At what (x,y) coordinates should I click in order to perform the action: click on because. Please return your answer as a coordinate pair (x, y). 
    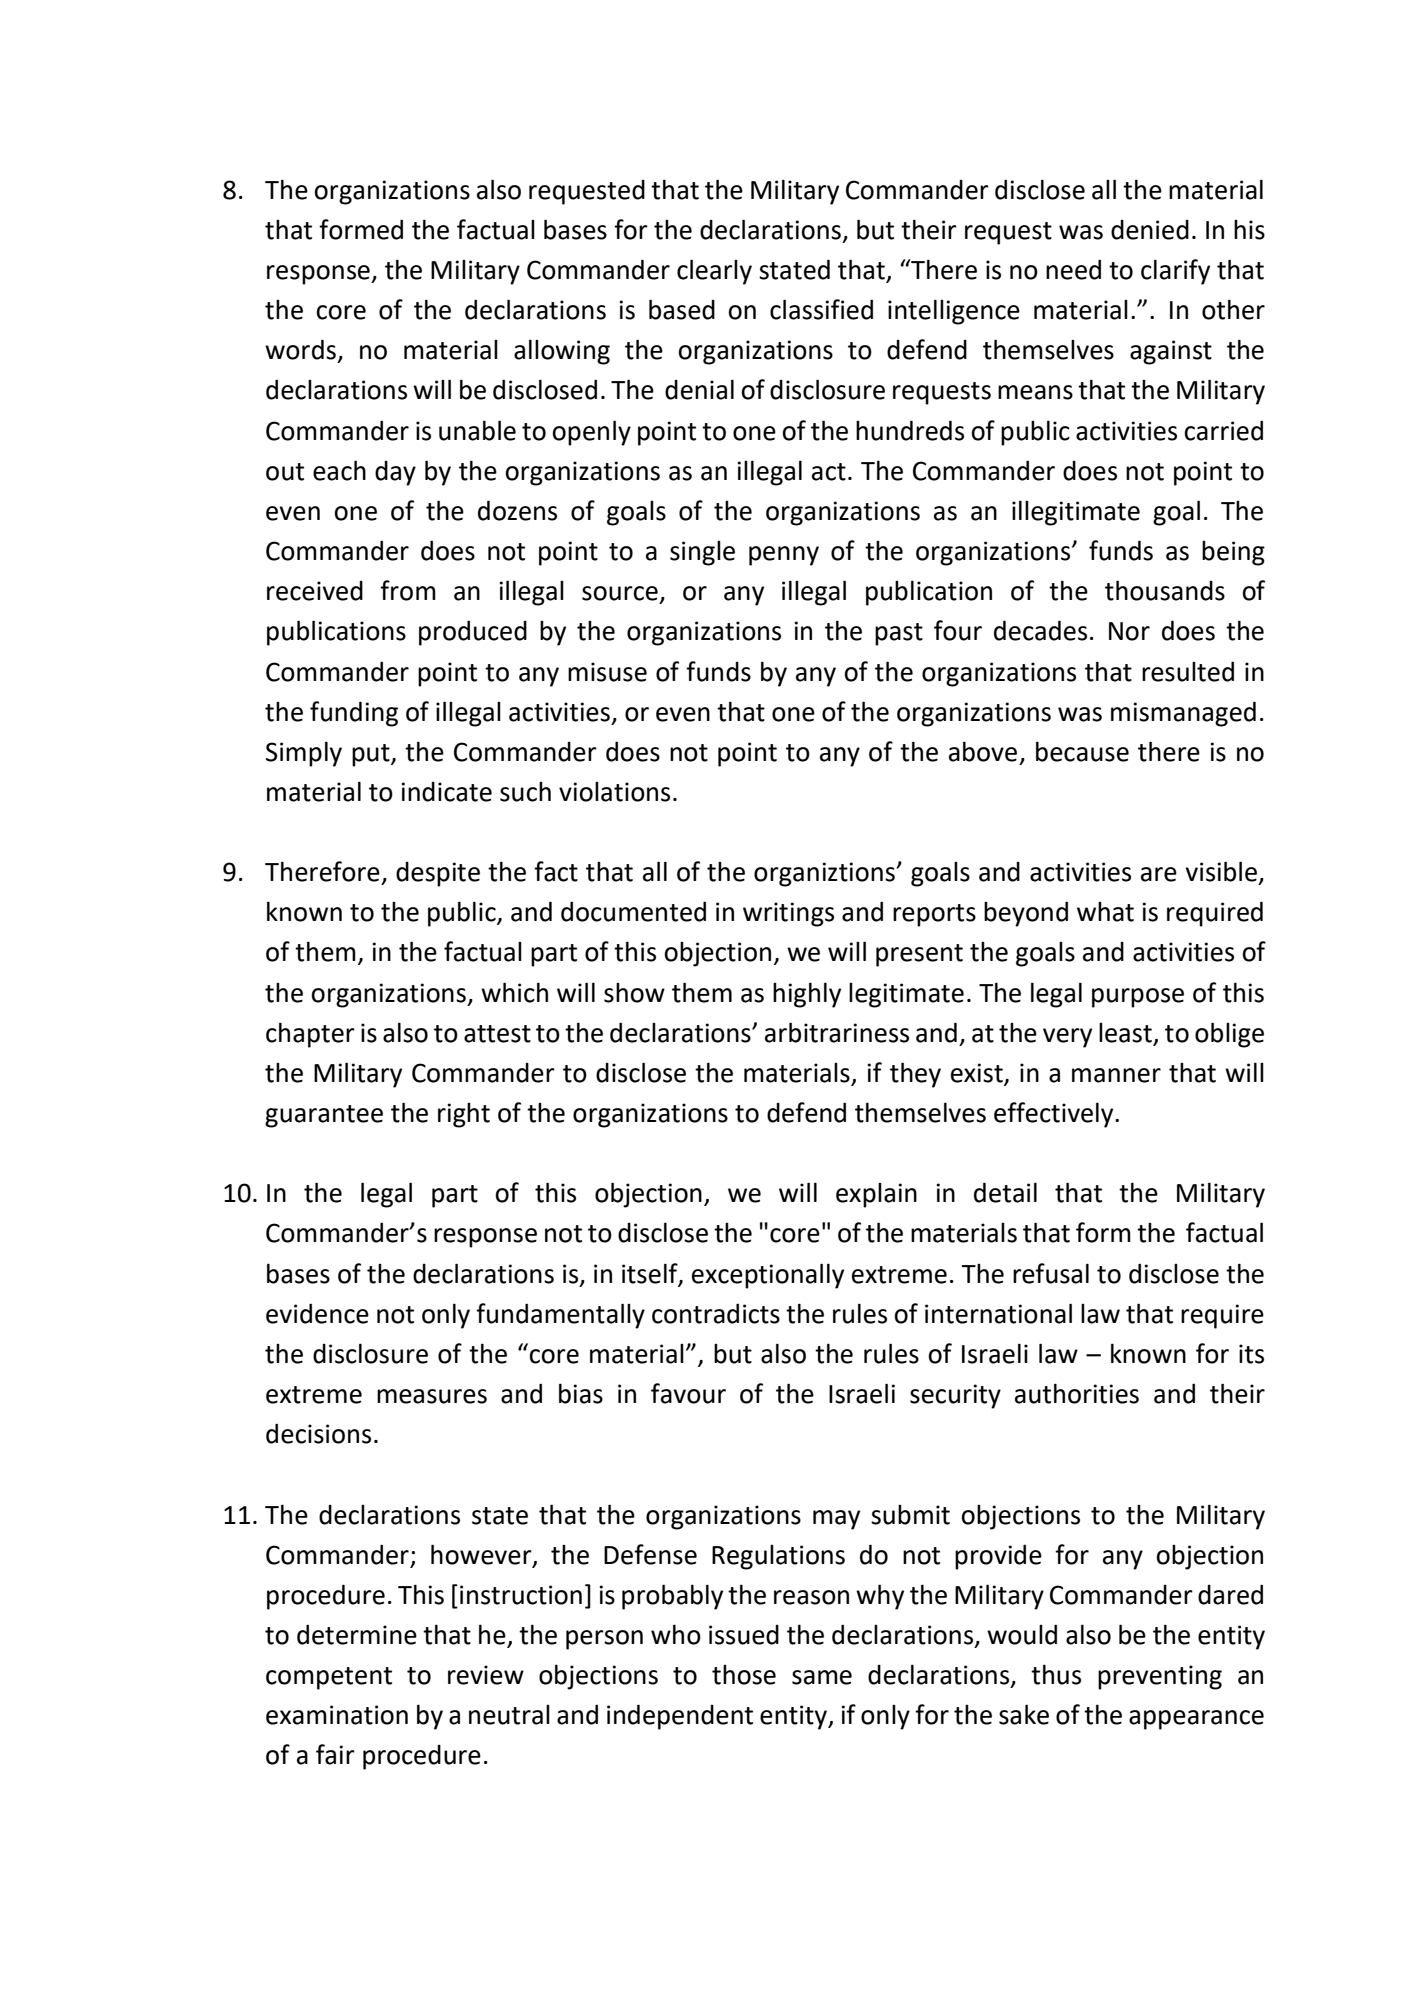
    Looking at the image, I should click on (1082, 751).
